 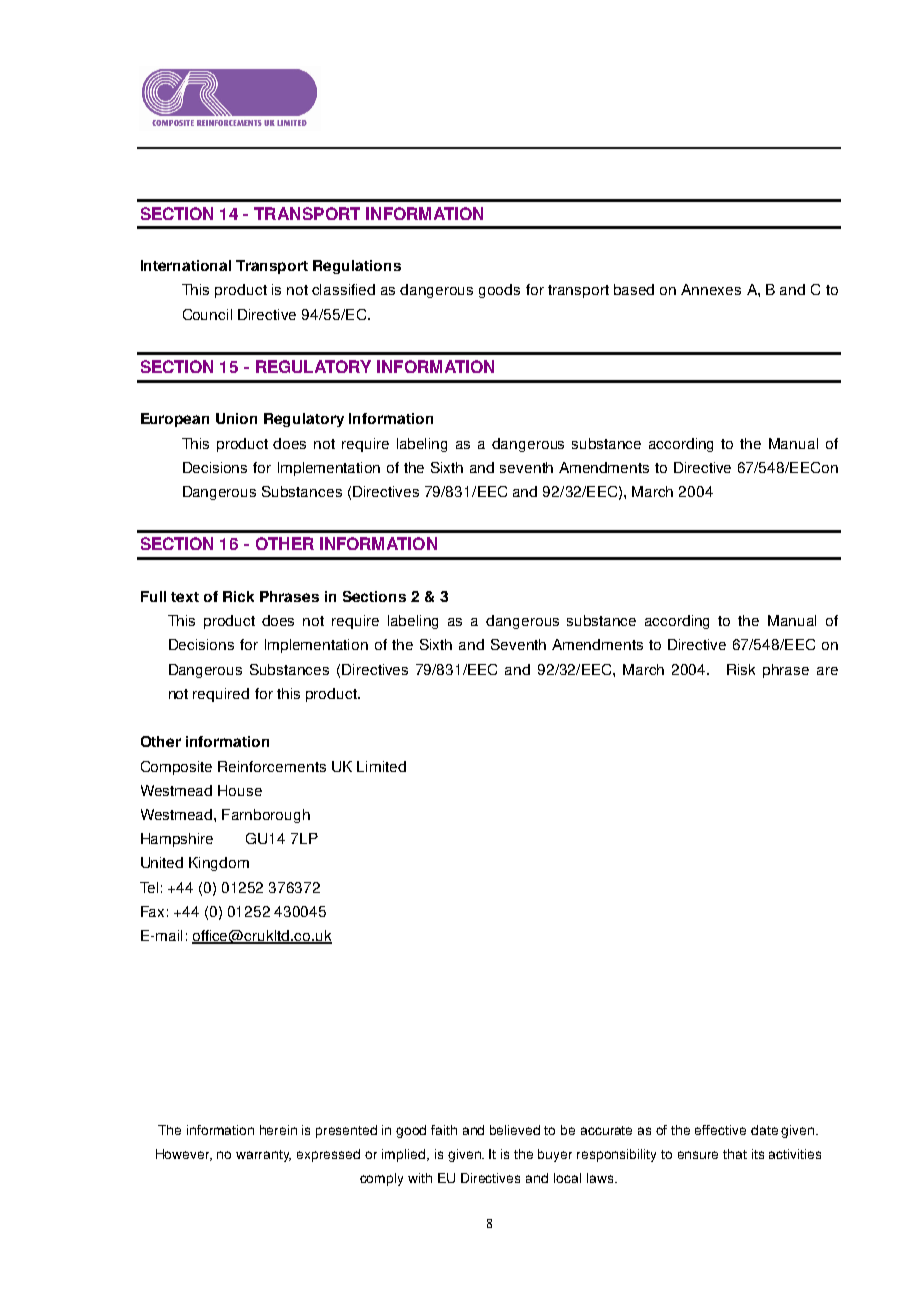 I want to click on Limited, so click(x=381, y=766).
